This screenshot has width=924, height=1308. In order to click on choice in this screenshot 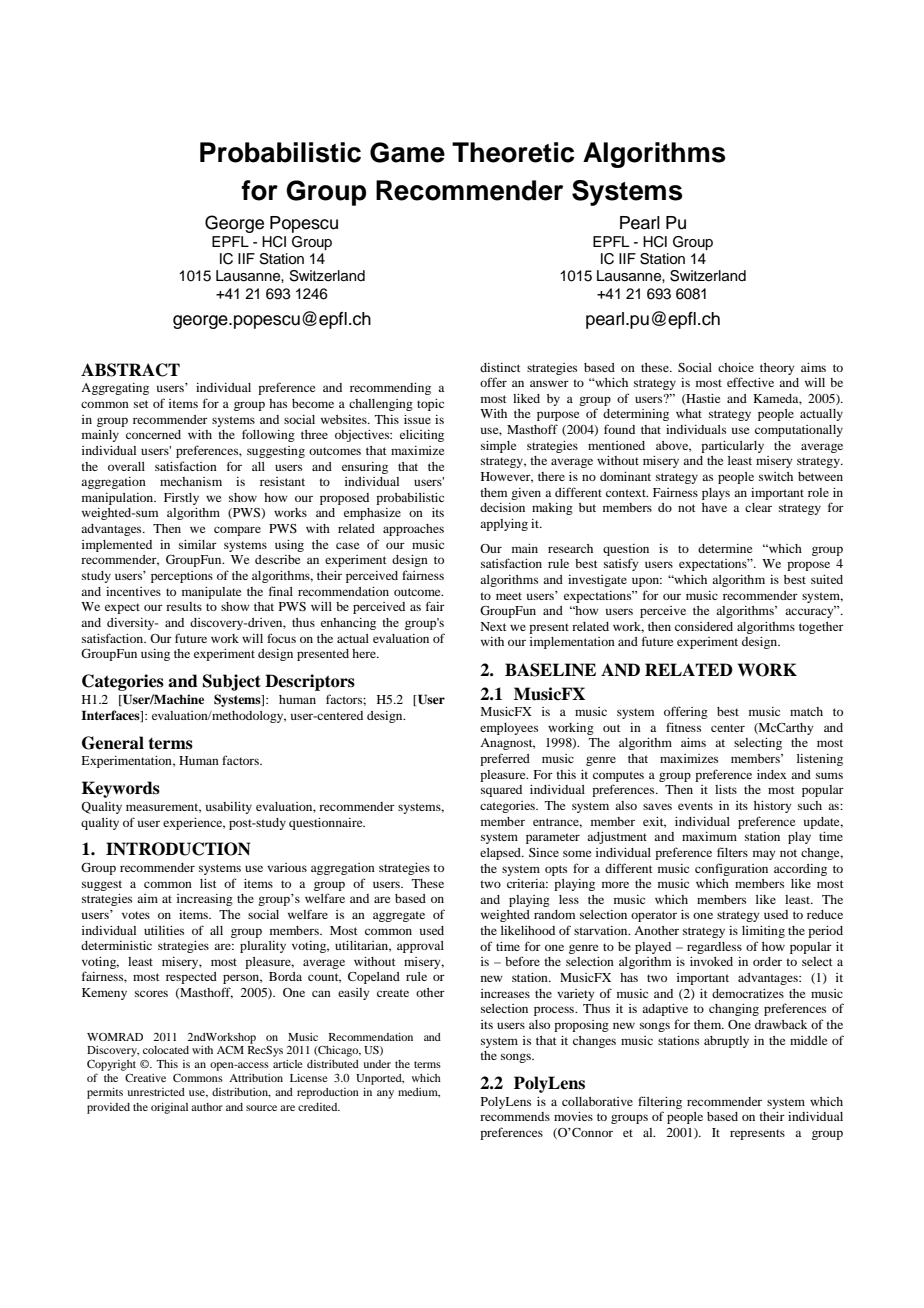, I will do `click(736, 367)`.
